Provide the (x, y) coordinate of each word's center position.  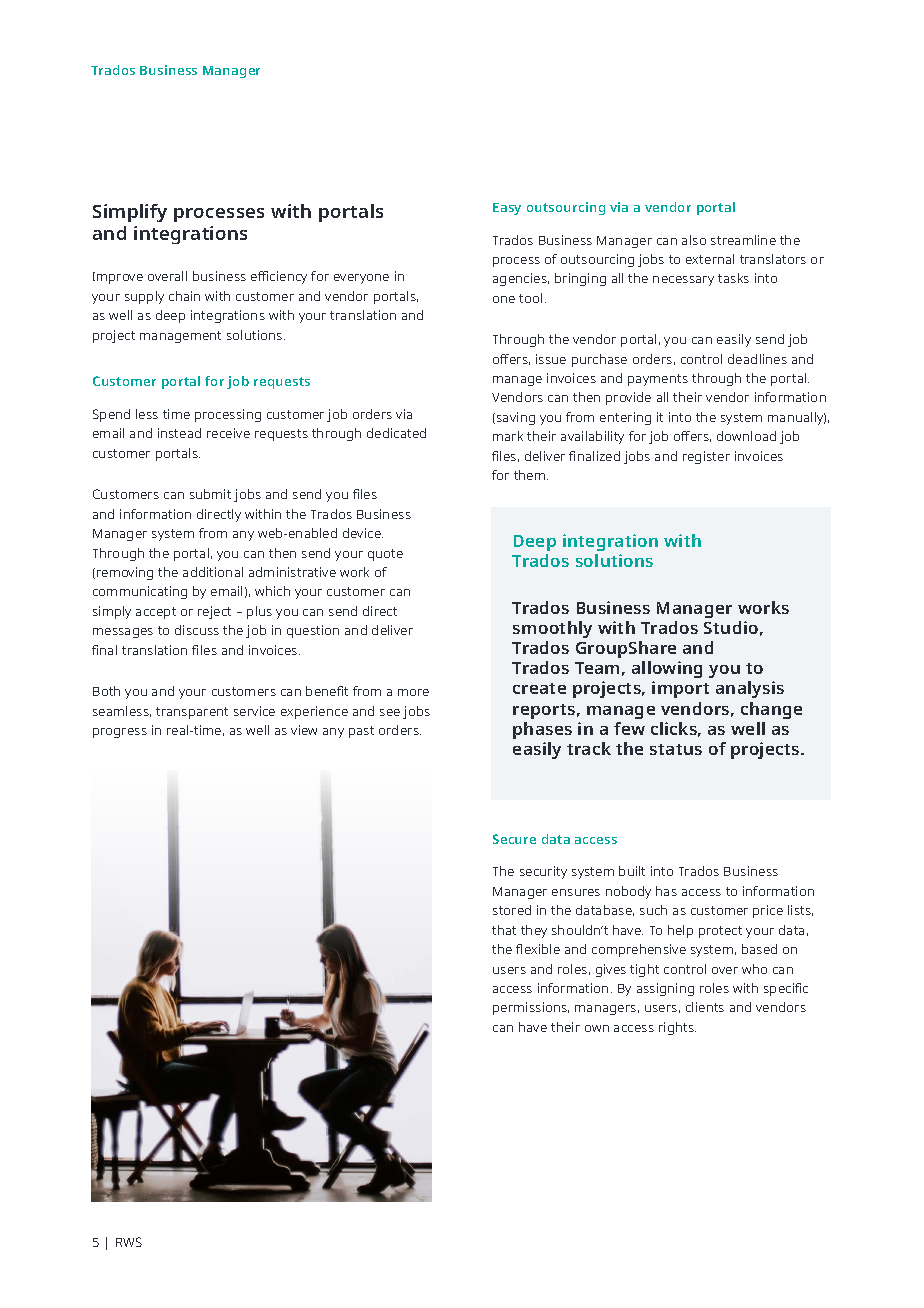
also (694, 240)
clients (705, 1007)
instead (179, 433)
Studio (731, 627)
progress (120, 733)
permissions (531, 1008)
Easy (507, 209)
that (504, 930)
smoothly (552, 629)
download (746, 436)
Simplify (130, 213)
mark (508, 436)
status (676, 749)
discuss (197, 630)
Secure (514, 839)
